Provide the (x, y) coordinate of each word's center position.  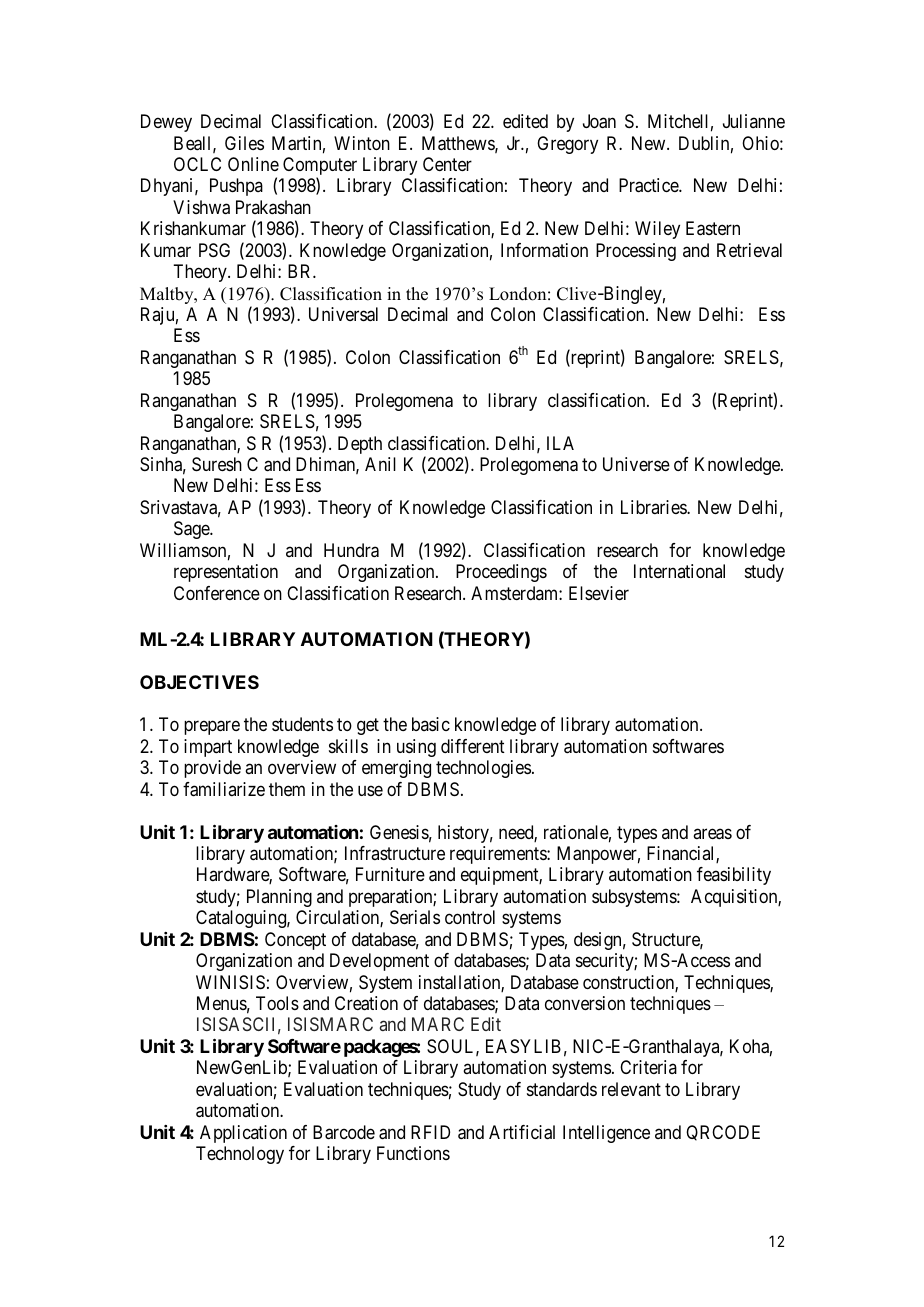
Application (243, 1134)
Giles (244, 143)
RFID (430, 1132)
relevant (631, 1089)
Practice (649, 185)
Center (447, 164)
